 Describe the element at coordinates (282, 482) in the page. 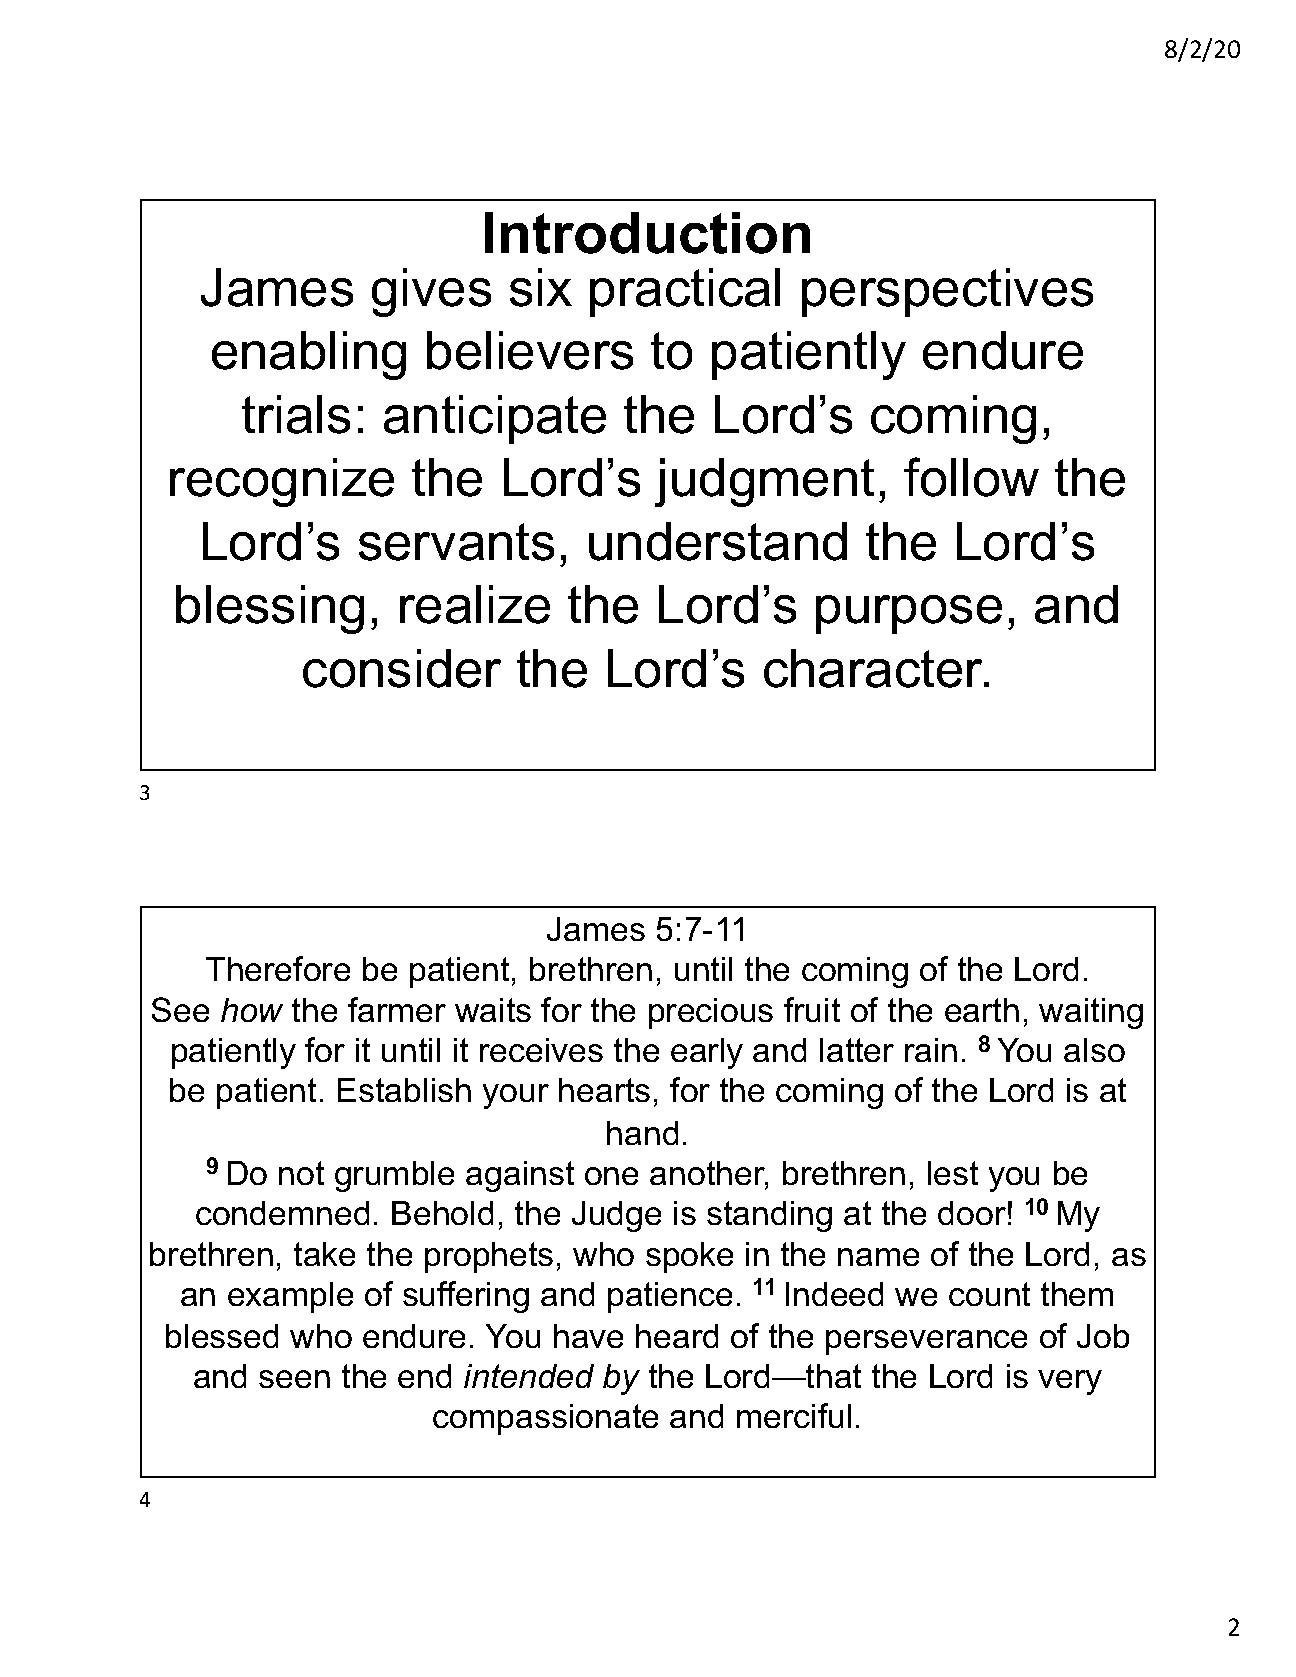

I see `recognize` at that location.
